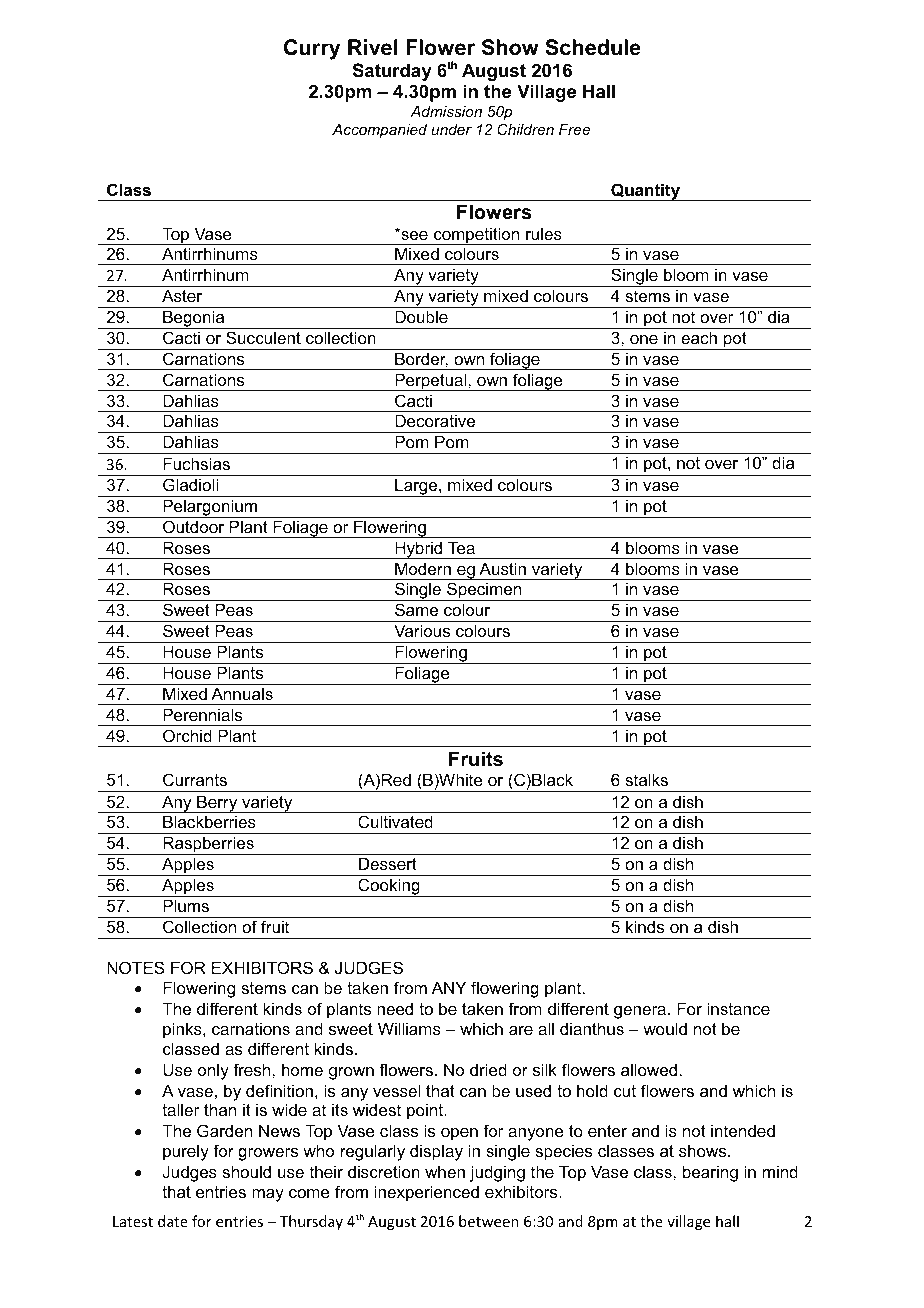  Describe the element at coordinates (431, 382) in the screenshot. I see `Perpetual` at that location.
